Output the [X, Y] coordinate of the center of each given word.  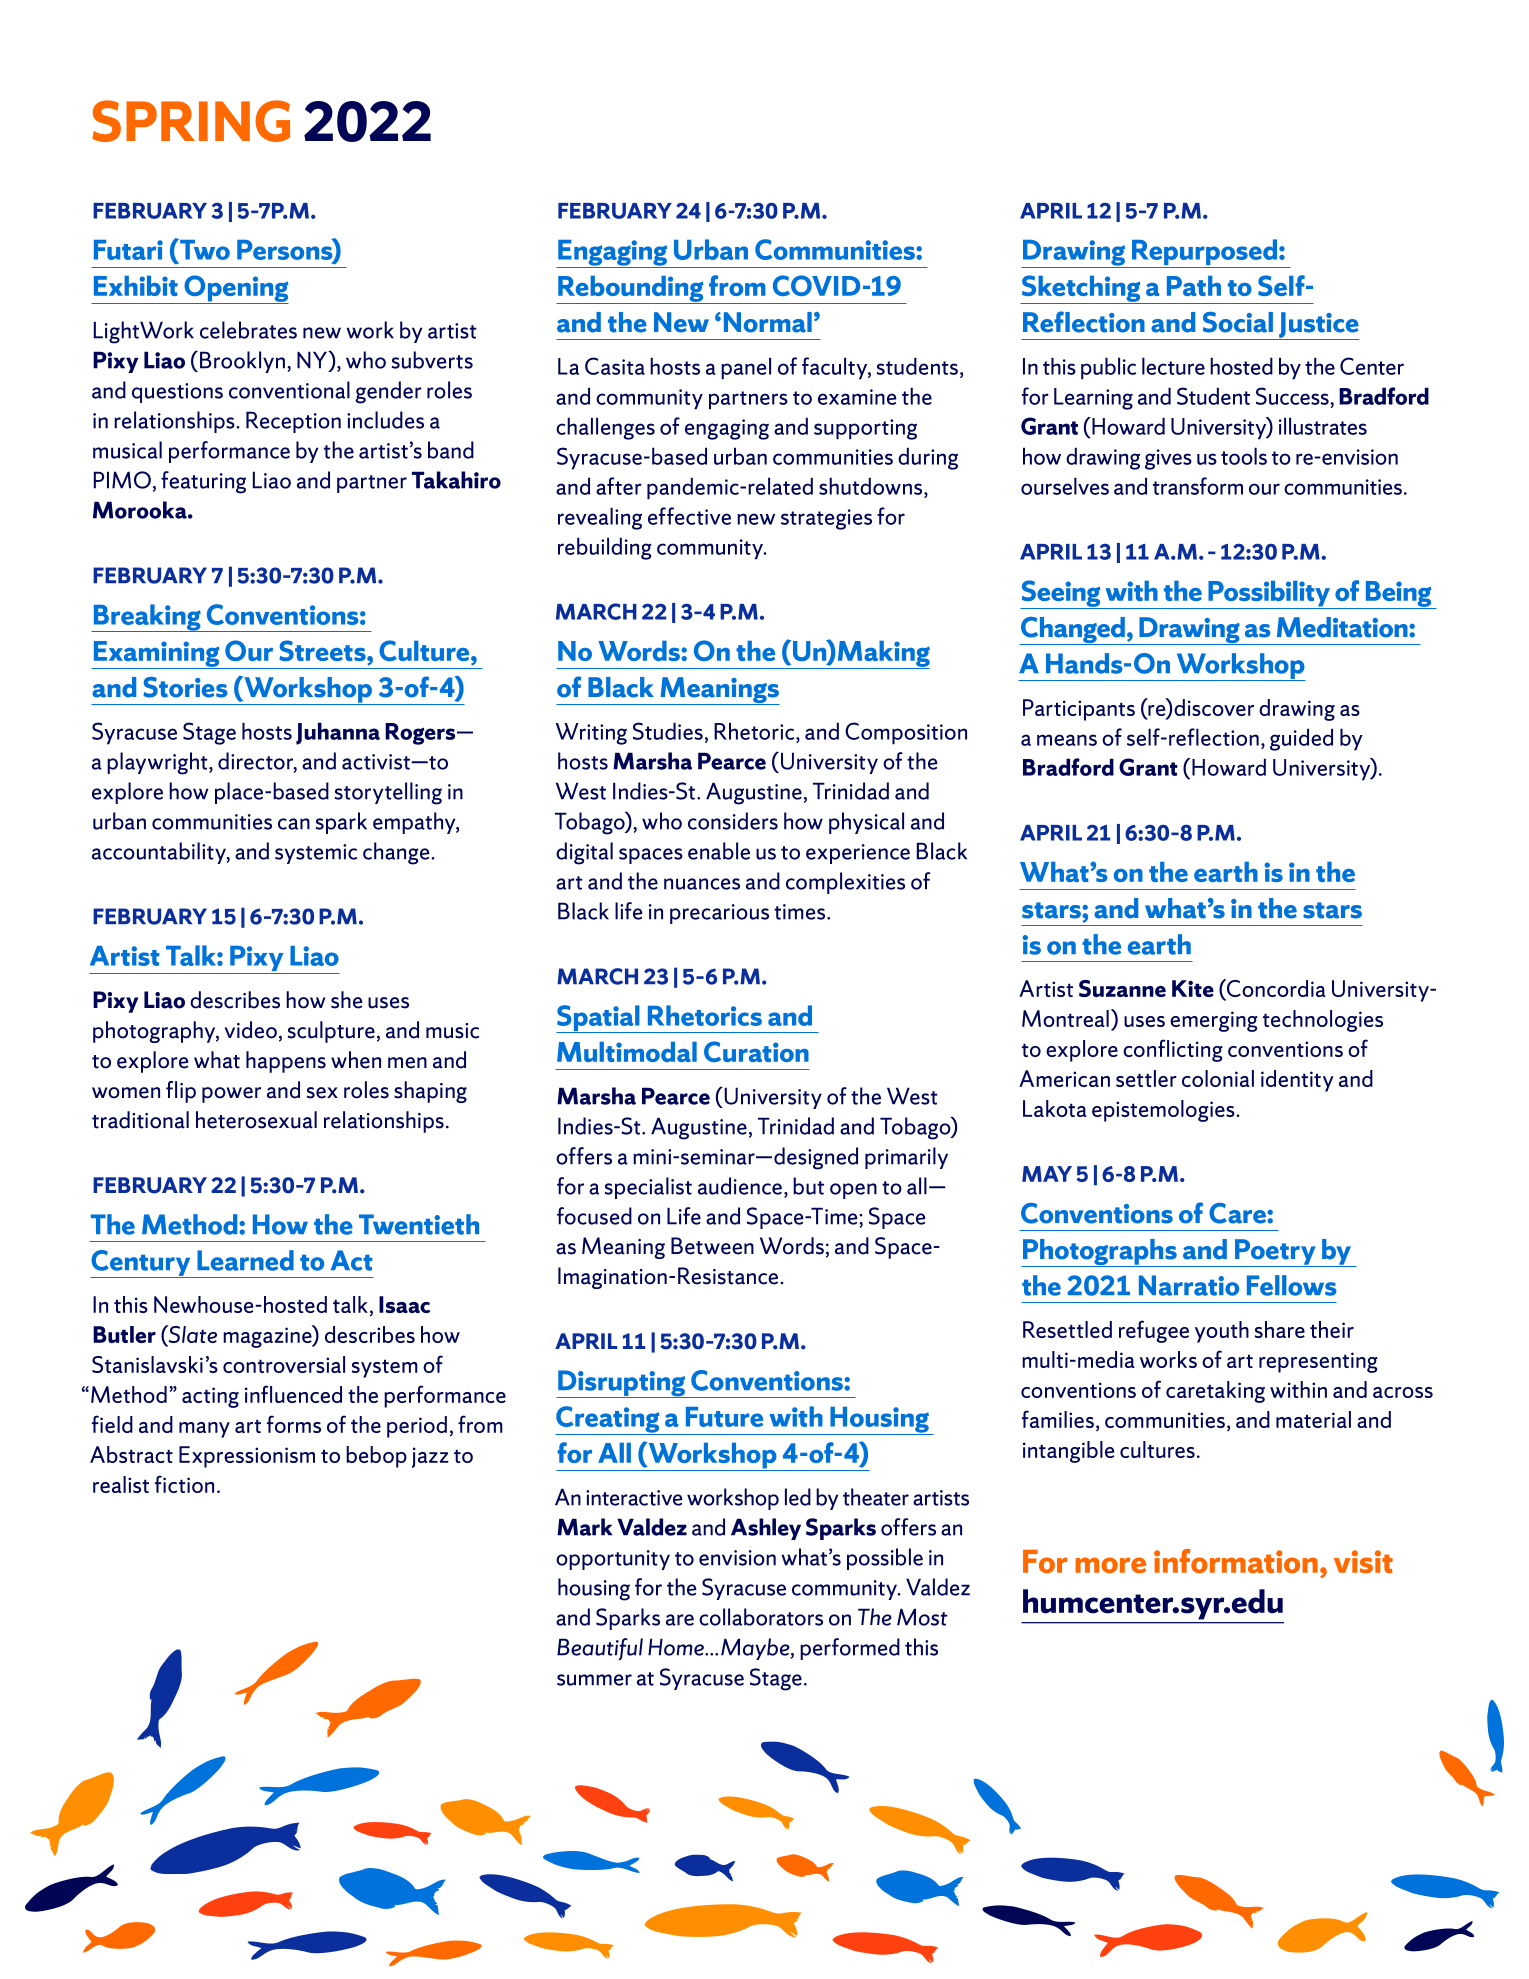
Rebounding [631, 289]
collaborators [761, 1617]
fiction [184, 1484]
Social [1238, 322]
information [1236, 1561]
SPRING [191, 121]
